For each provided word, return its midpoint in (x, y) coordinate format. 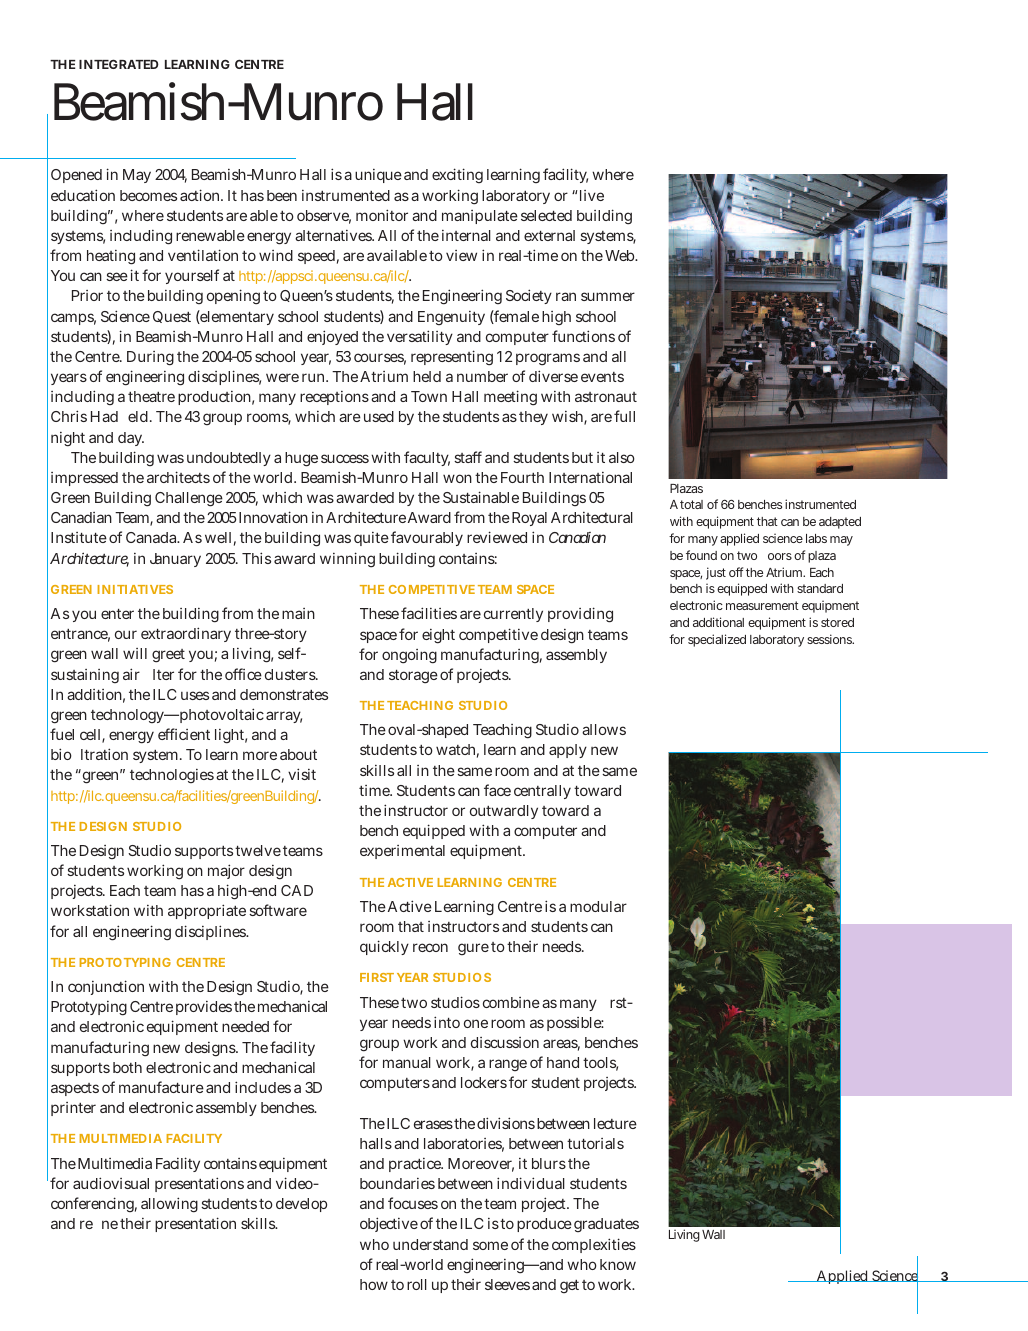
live (590, 195)
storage (413, 677)
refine (99, 1224)
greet (168, 656)
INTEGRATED (119, 64)
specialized (717, 640)
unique (378, 176)
